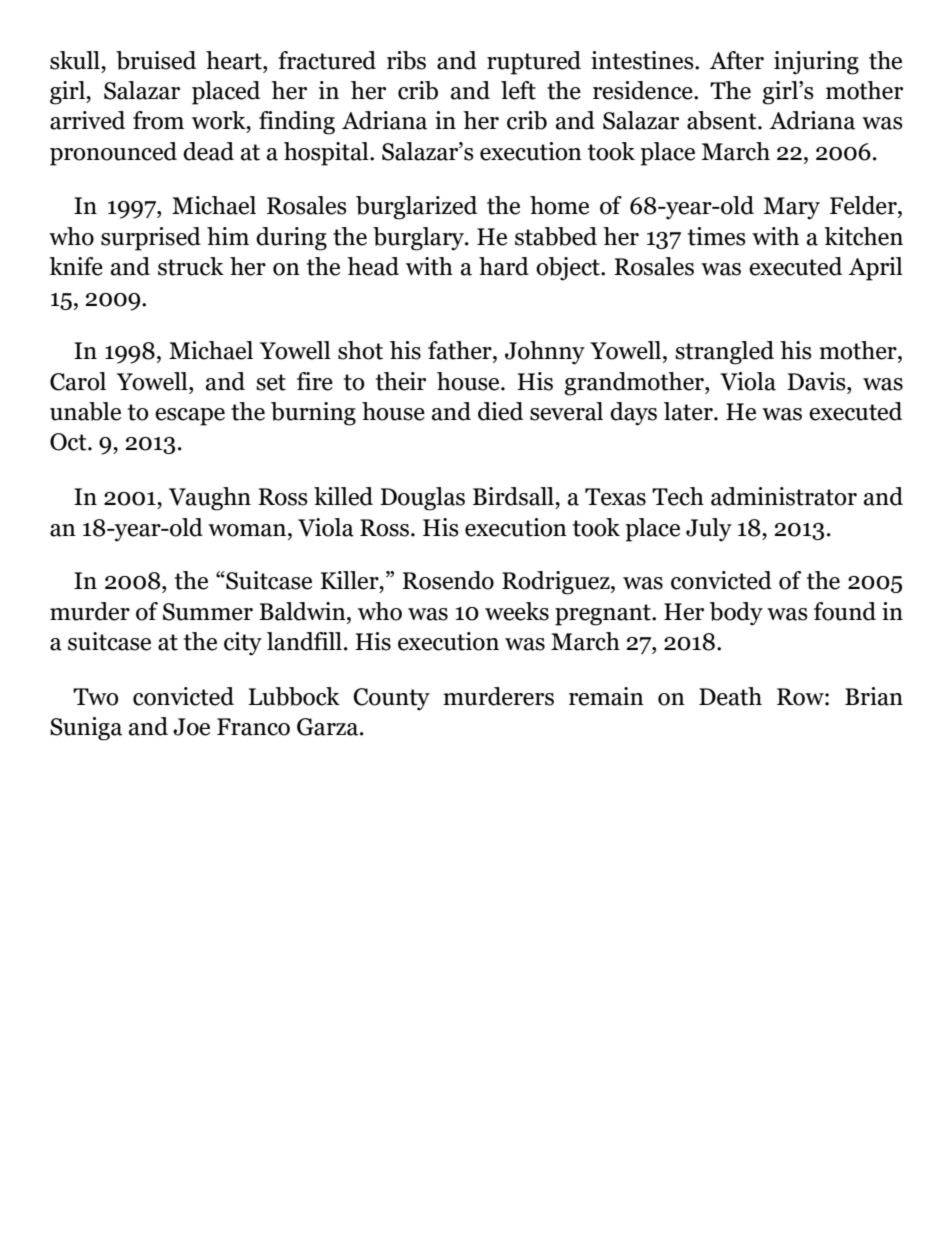  I want to click on Vaughn, so click(210, 499).
